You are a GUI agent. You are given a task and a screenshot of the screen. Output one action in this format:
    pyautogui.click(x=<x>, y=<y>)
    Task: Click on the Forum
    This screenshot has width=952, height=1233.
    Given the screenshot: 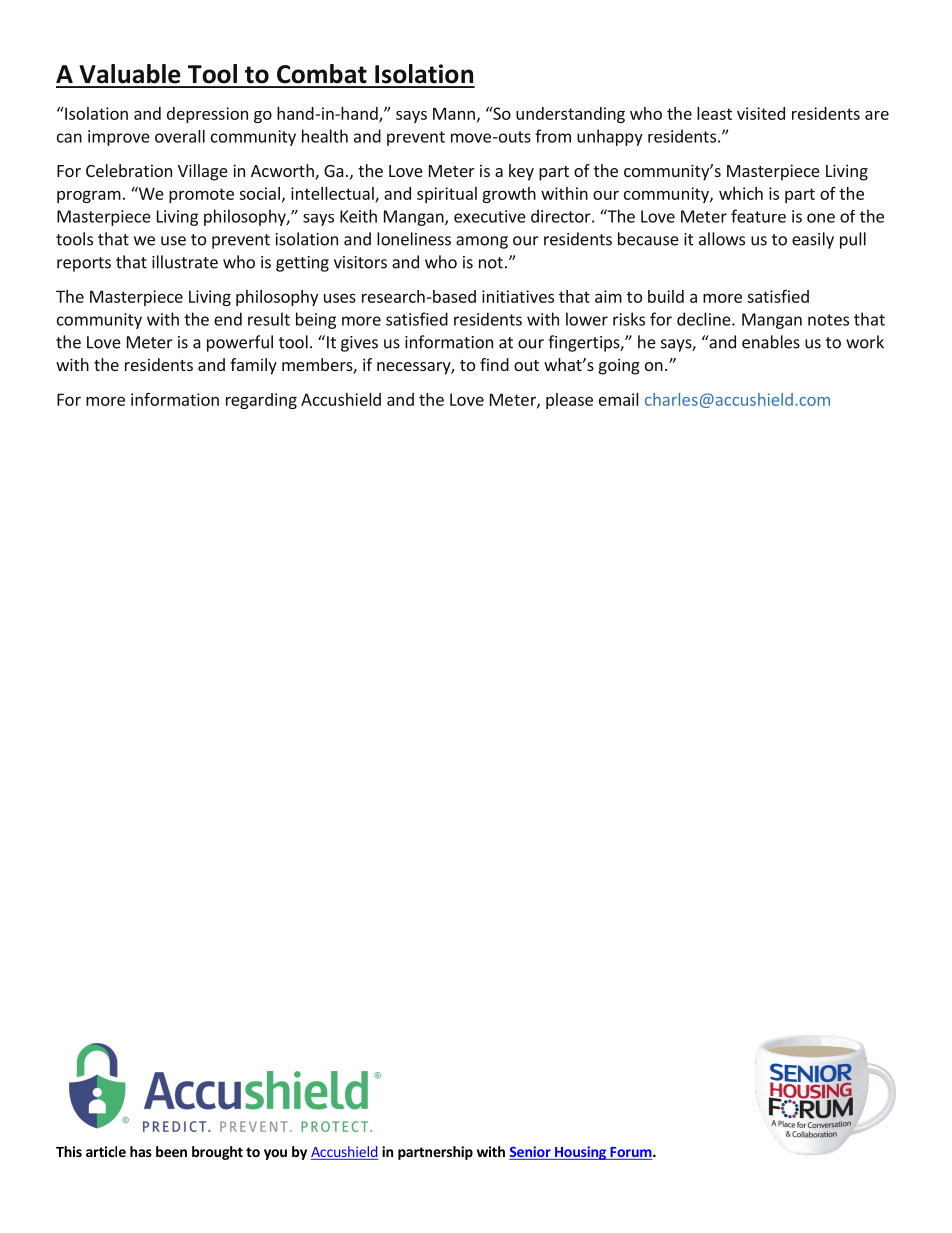 What is the action you would take?
    pyautogui.click(x=630, y=1153)
